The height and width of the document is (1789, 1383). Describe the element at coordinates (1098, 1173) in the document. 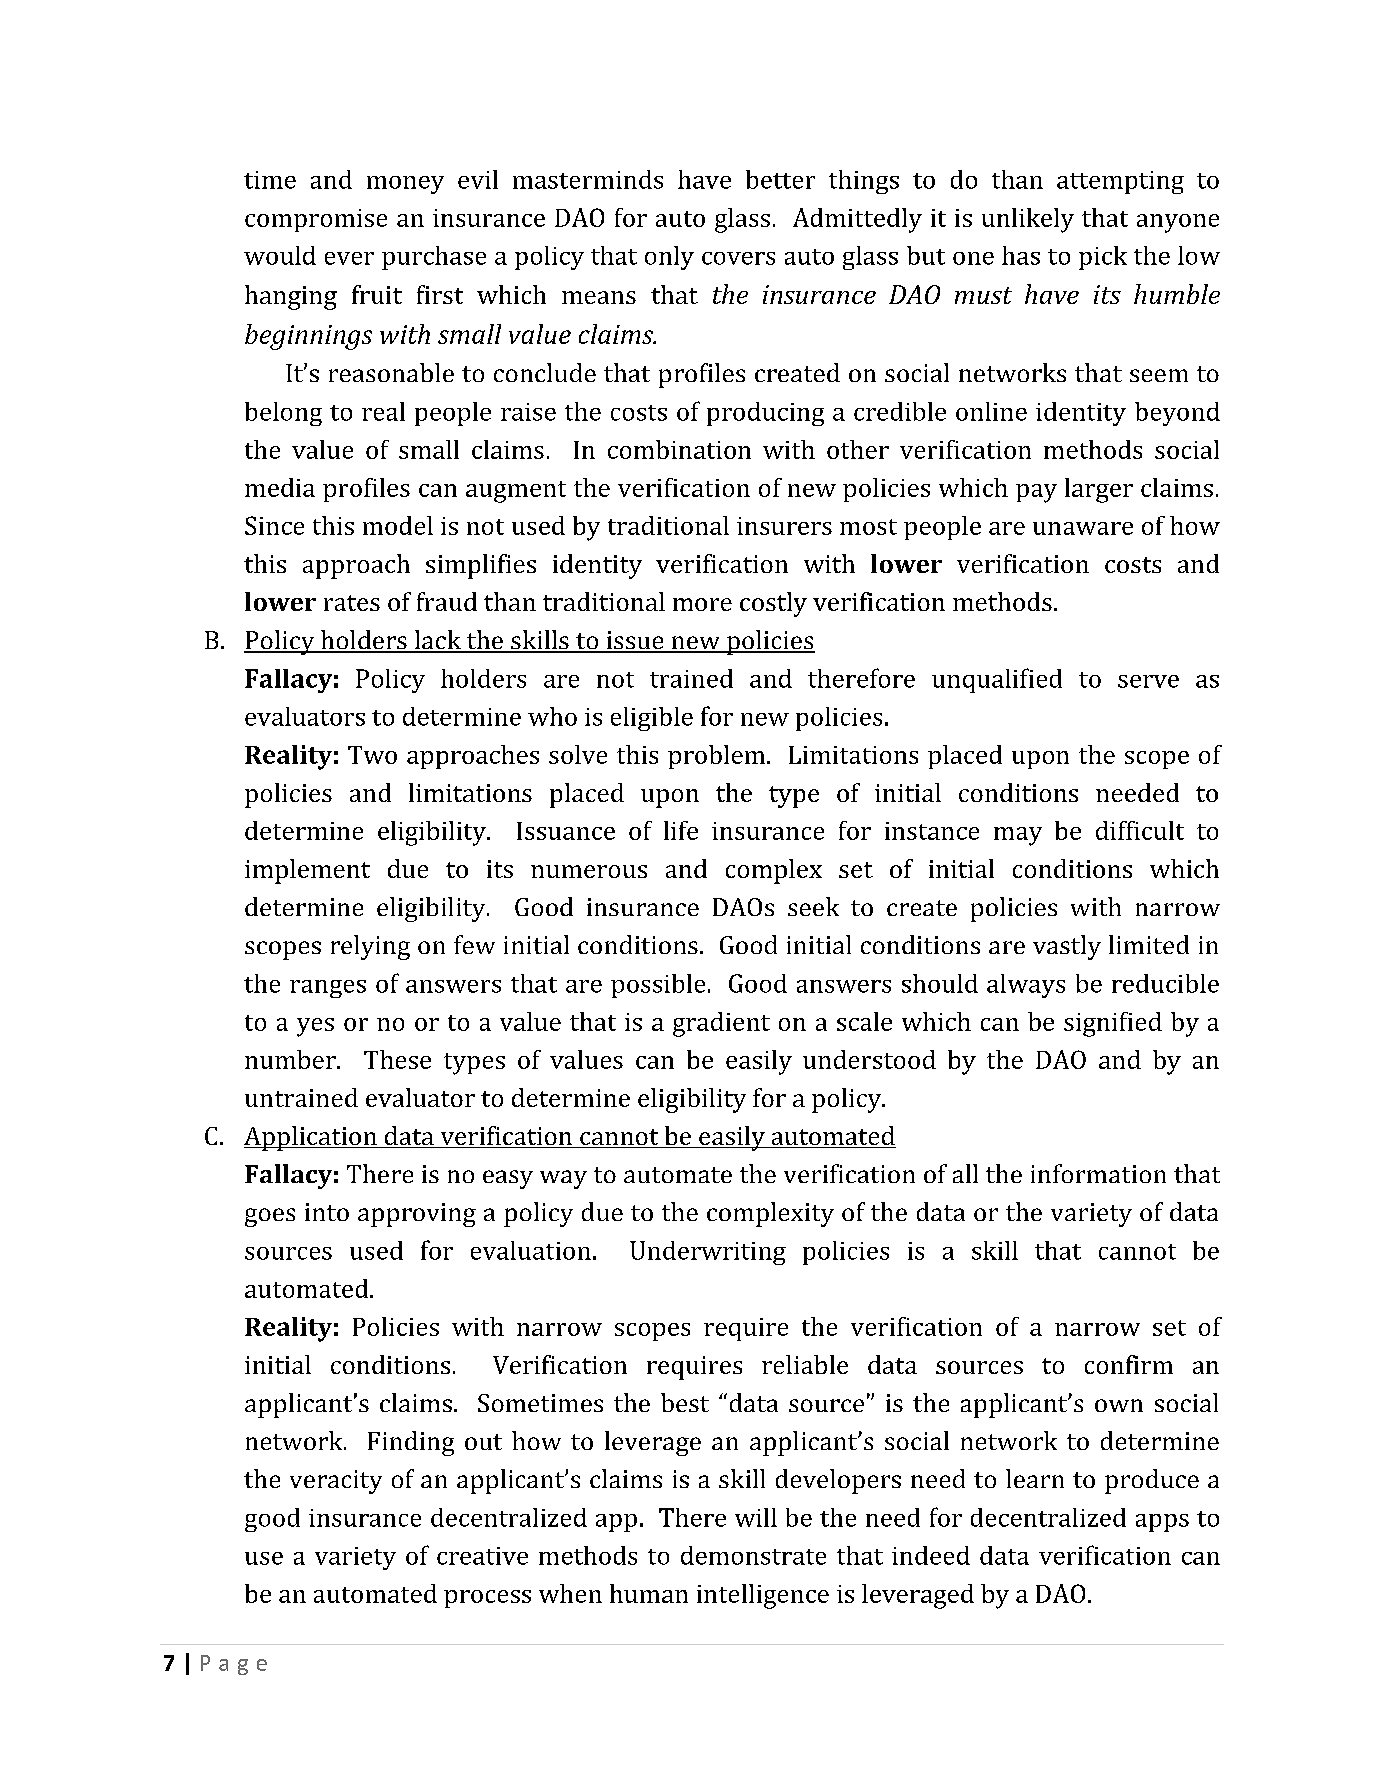

I see `information` at that location.
